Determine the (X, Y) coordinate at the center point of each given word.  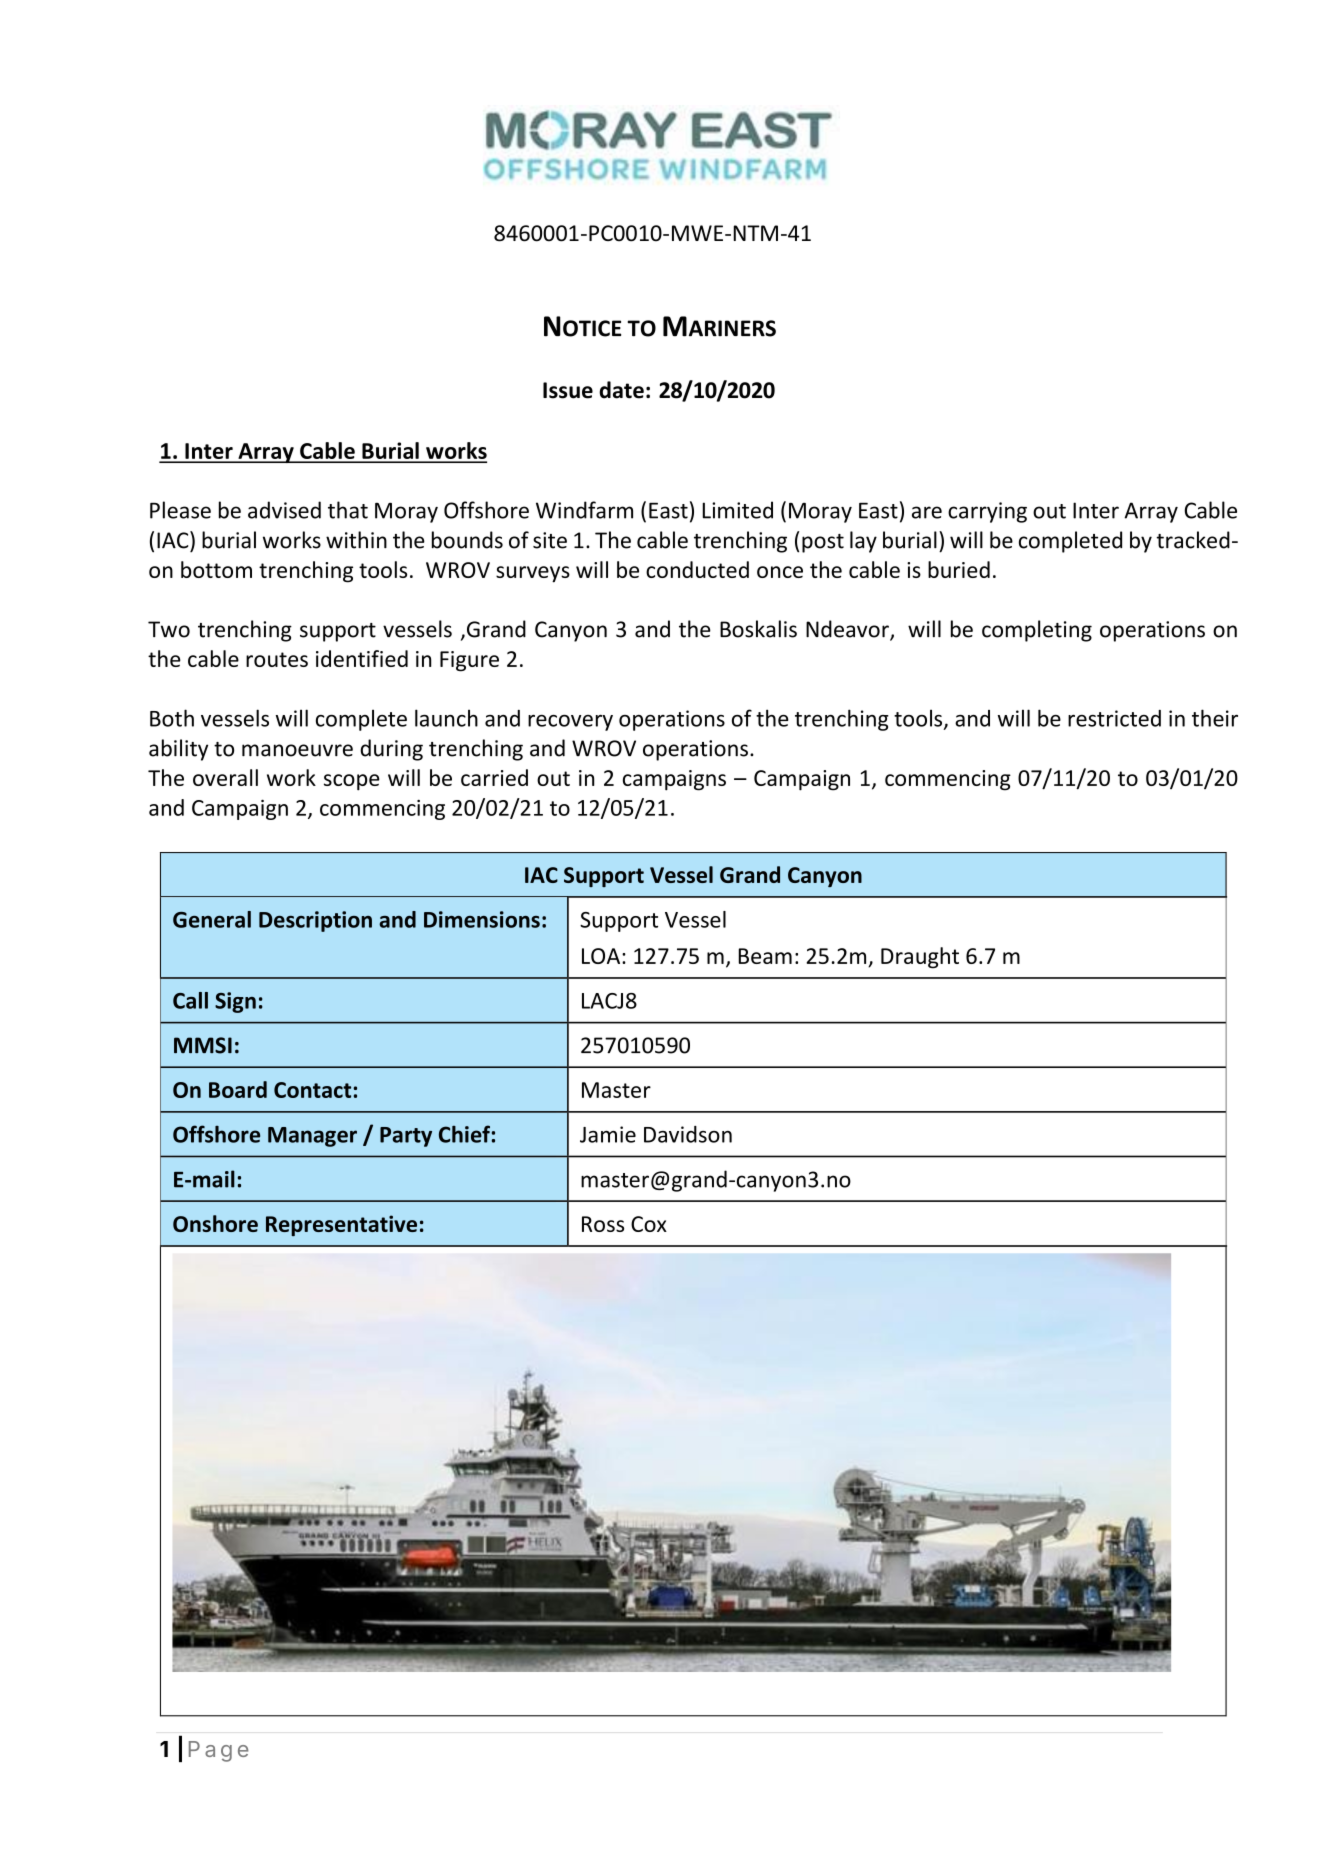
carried (494, 777)
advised (284, 510)
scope (352, 782)
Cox (649, 1224)
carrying (987, 512)
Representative (341, 1225)
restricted (1114, 718)
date (621, 390)
